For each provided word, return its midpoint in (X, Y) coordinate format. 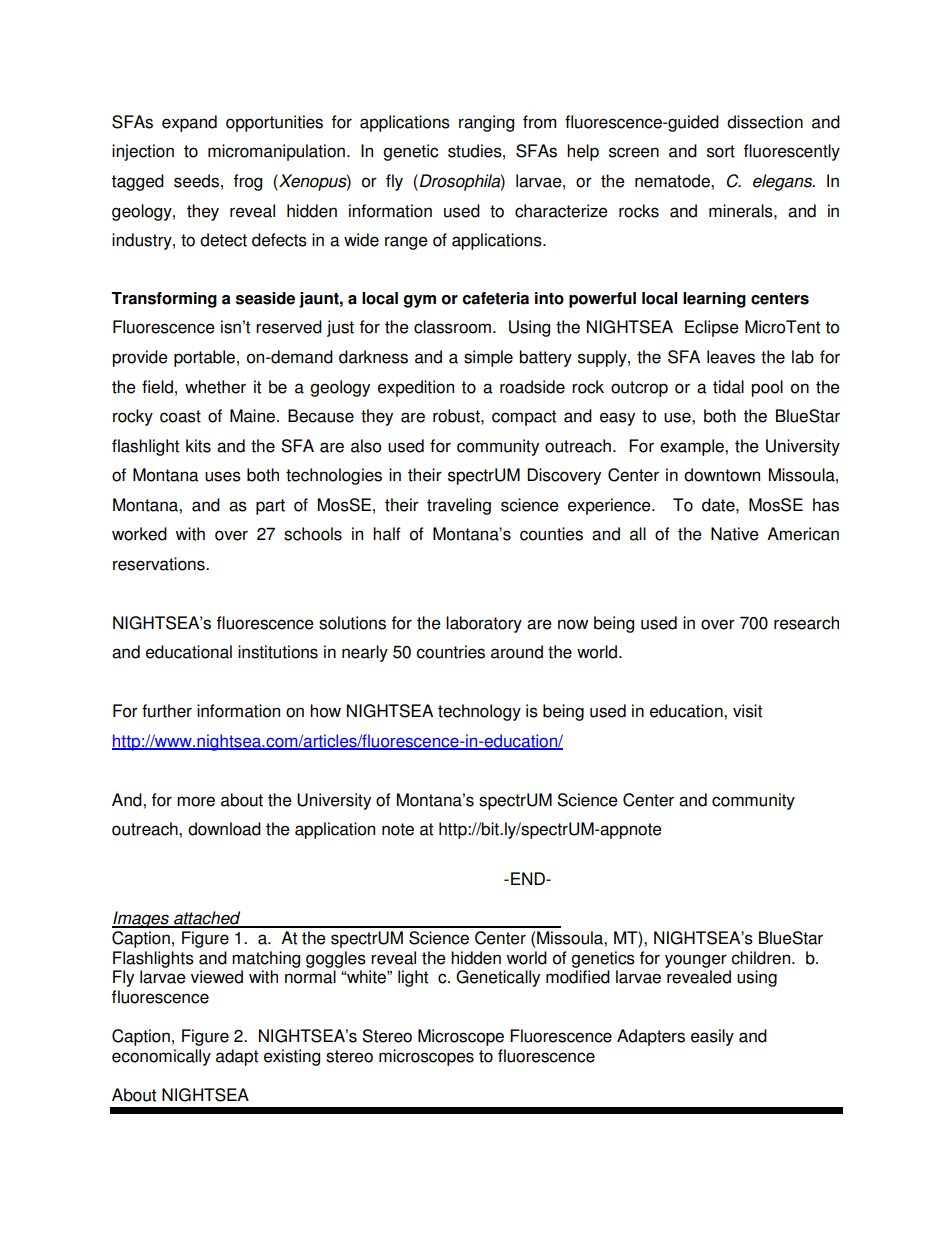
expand (189, 123)
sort (721, 151)
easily (712, 1037)
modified (578, 977)
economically (161, 1057)
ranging (486, 123)
